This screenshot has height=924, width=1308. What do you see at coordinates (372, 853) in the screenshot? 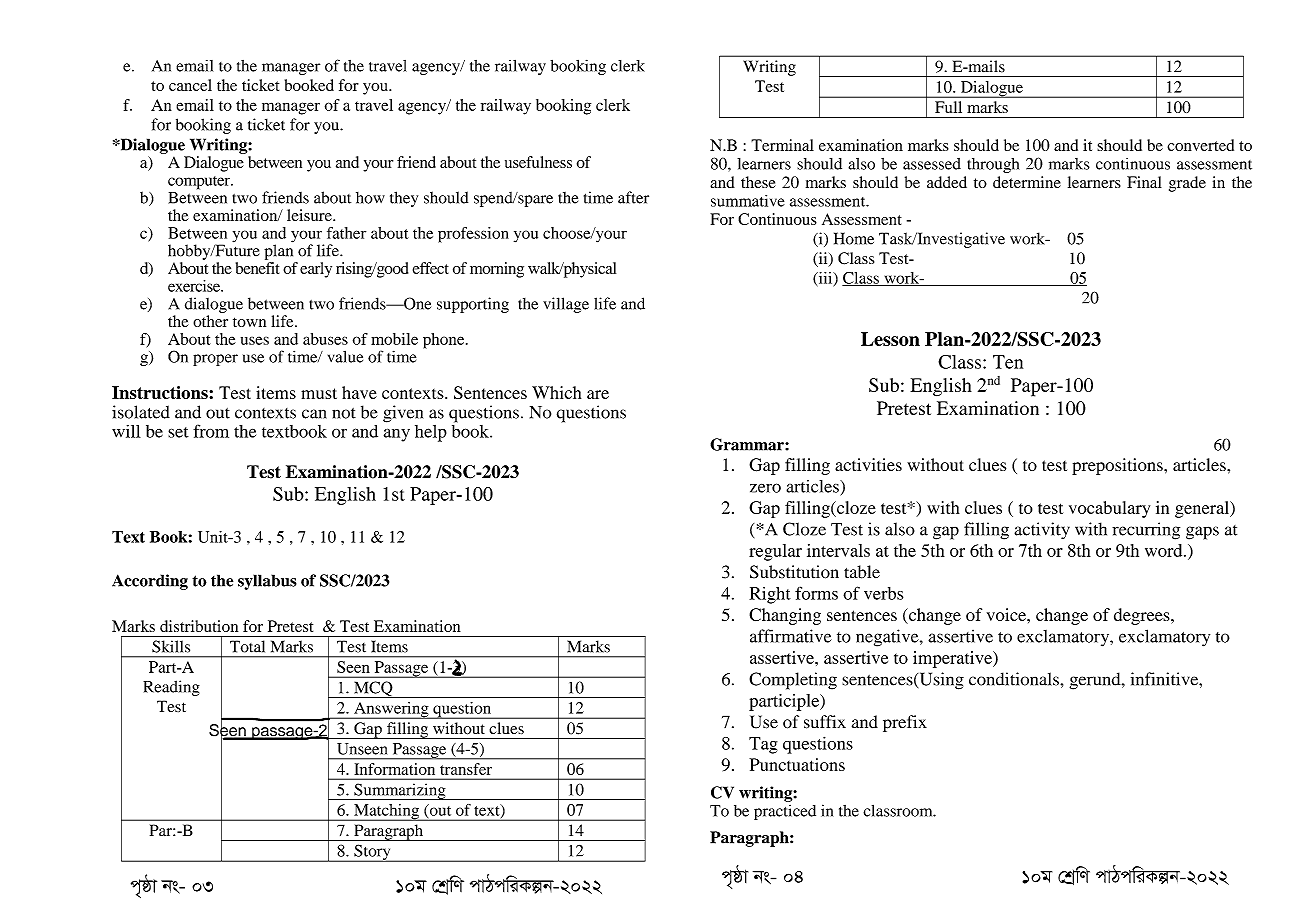
I see `Story` at bounding box center [372, 853].
